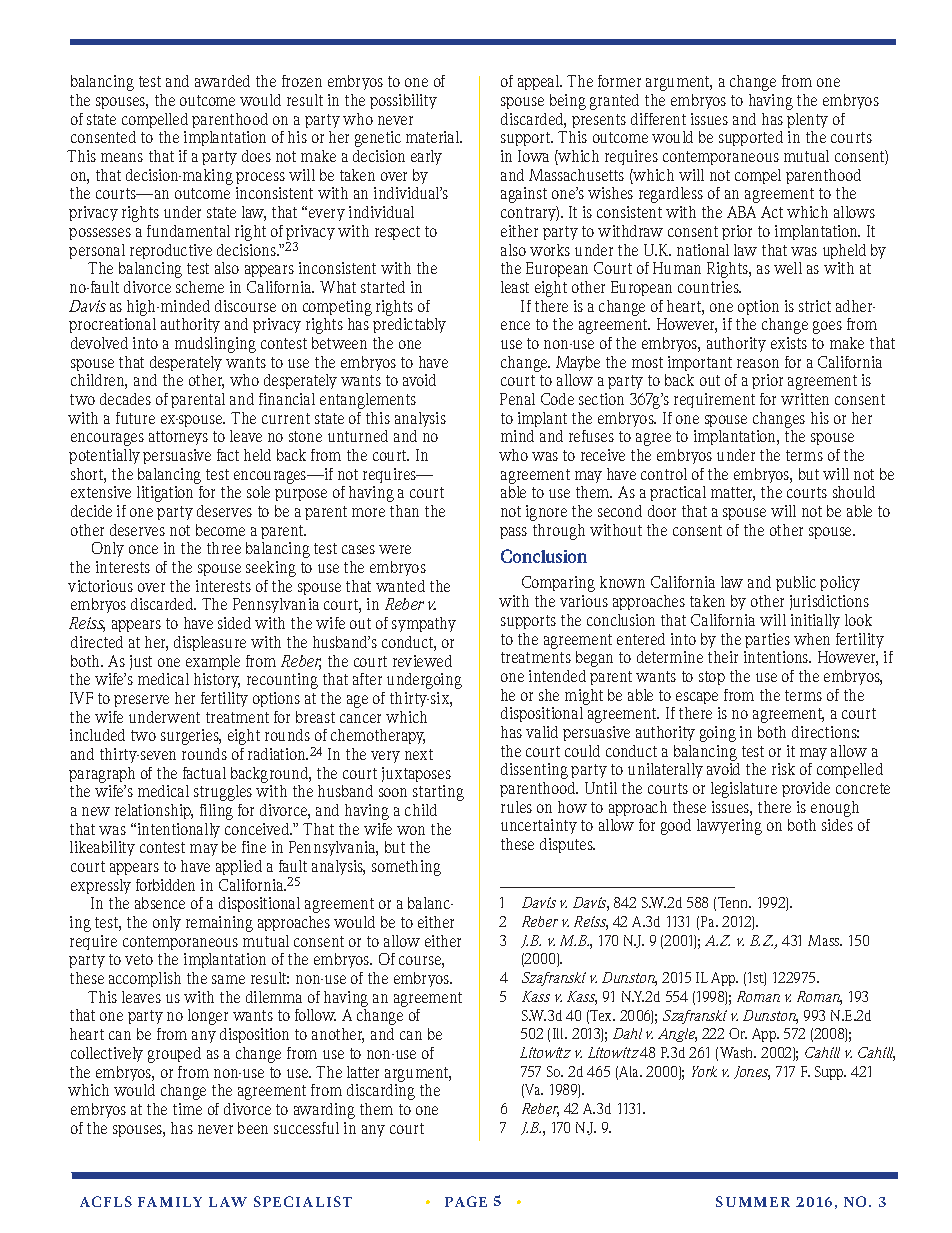 This image has width=952, height=1233. I want to click on plenty, so click(807, 120).
